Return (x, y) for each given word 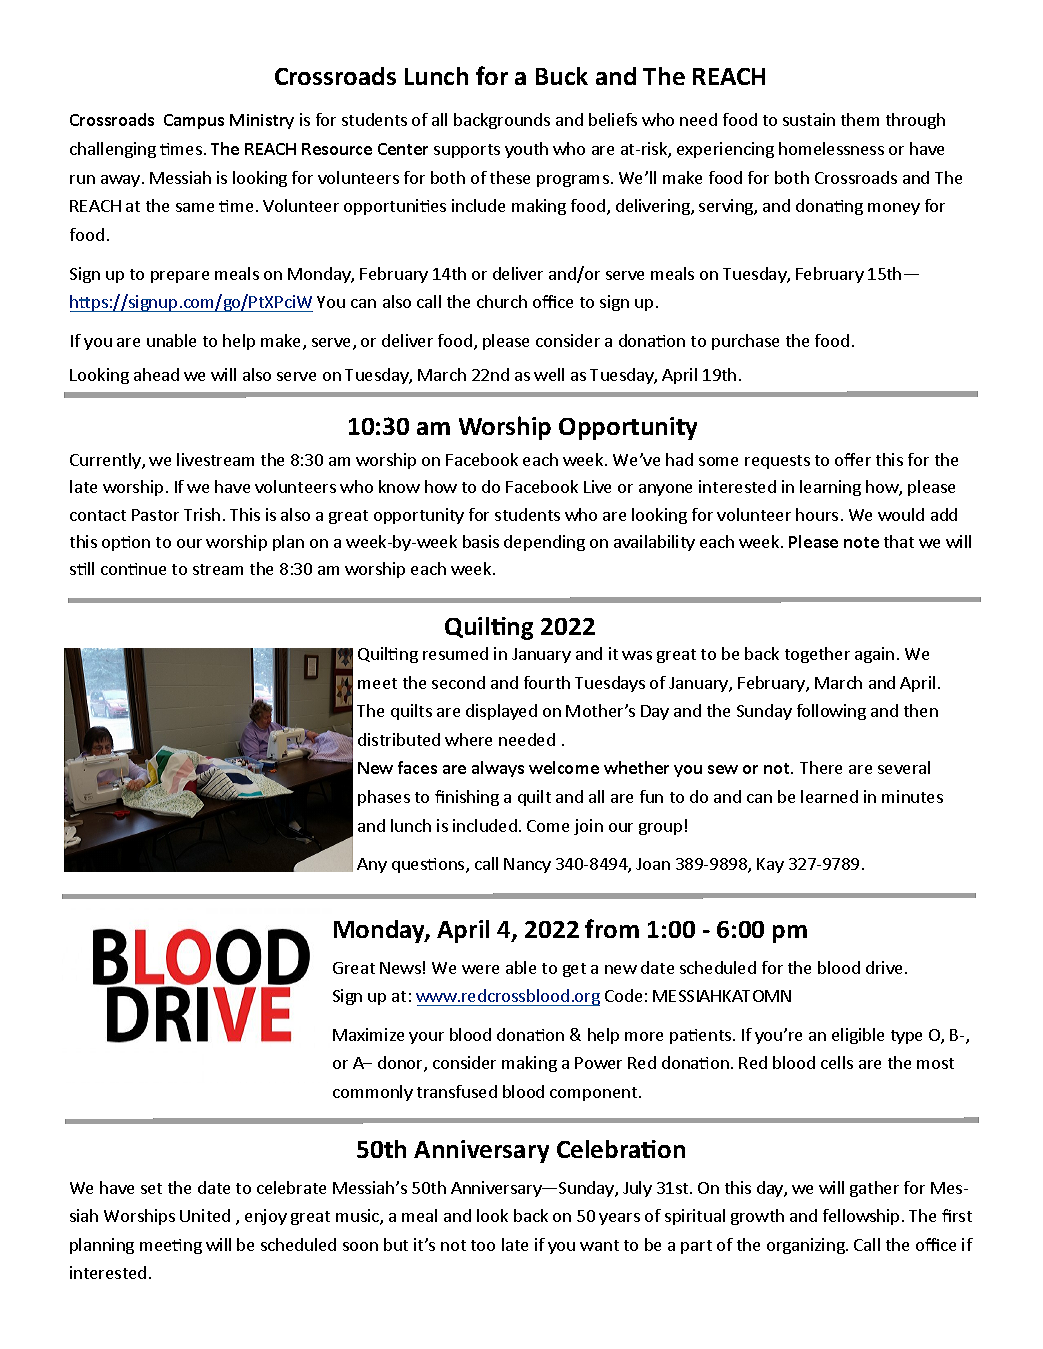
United (205, 1215)
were (480, 969)
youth (526, 150)
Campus (194, 121)
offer (853, 459)
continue (133, 569)
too (483, 1245)
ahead (156, 374)
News (400, 968)
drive (886, 967)
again (874, 655)
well (549, 374)
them (860, 119)
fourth (547, 682)
